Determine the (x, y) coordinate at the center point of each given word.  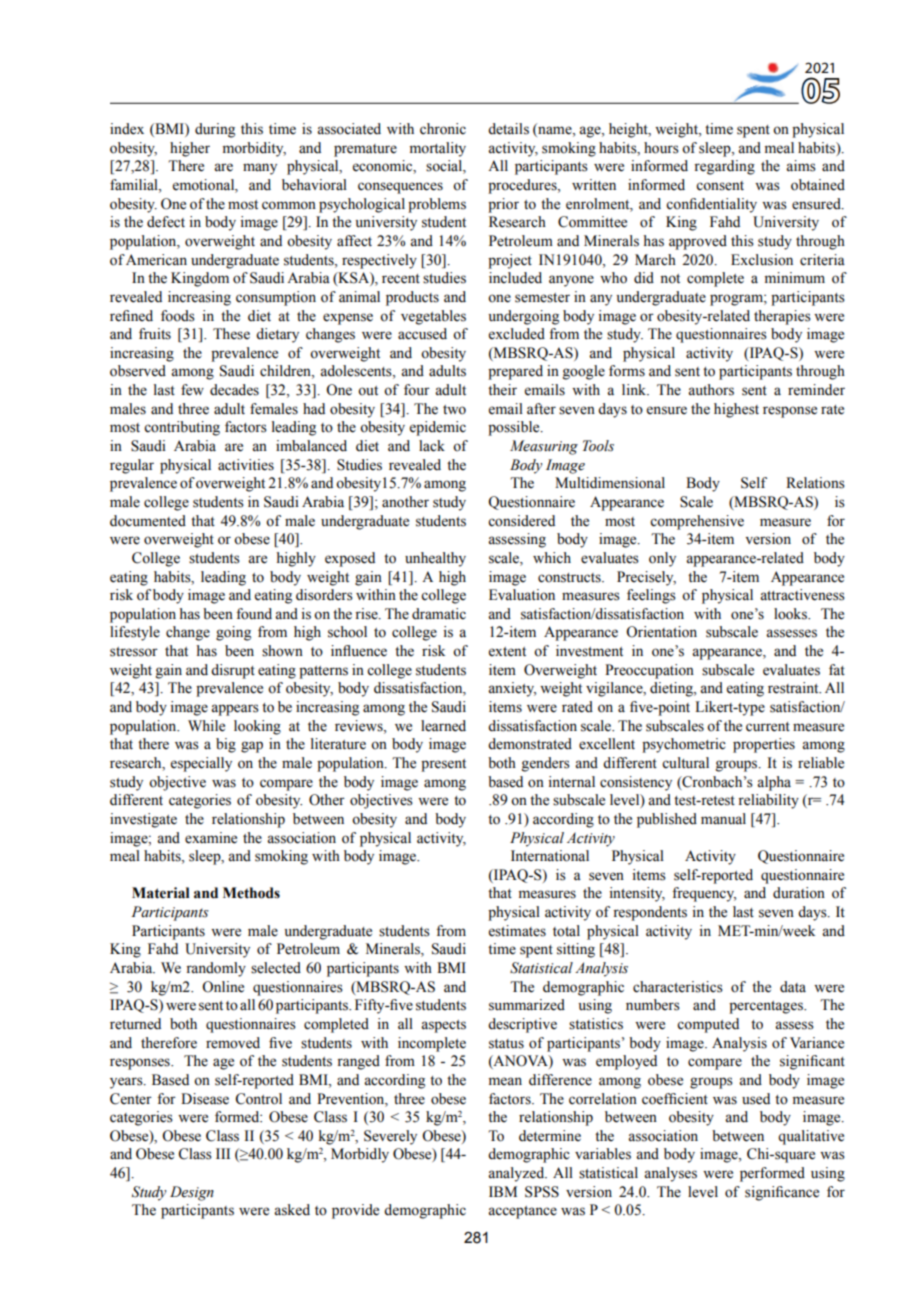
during (215, 130)
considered (521, 521)
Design (192, 1193)
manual (723, 819)
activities (246, 465)
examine (211, 838)
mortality (438, 149)
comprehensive (697, 522)
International (550, 856)
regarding (724, 167)
